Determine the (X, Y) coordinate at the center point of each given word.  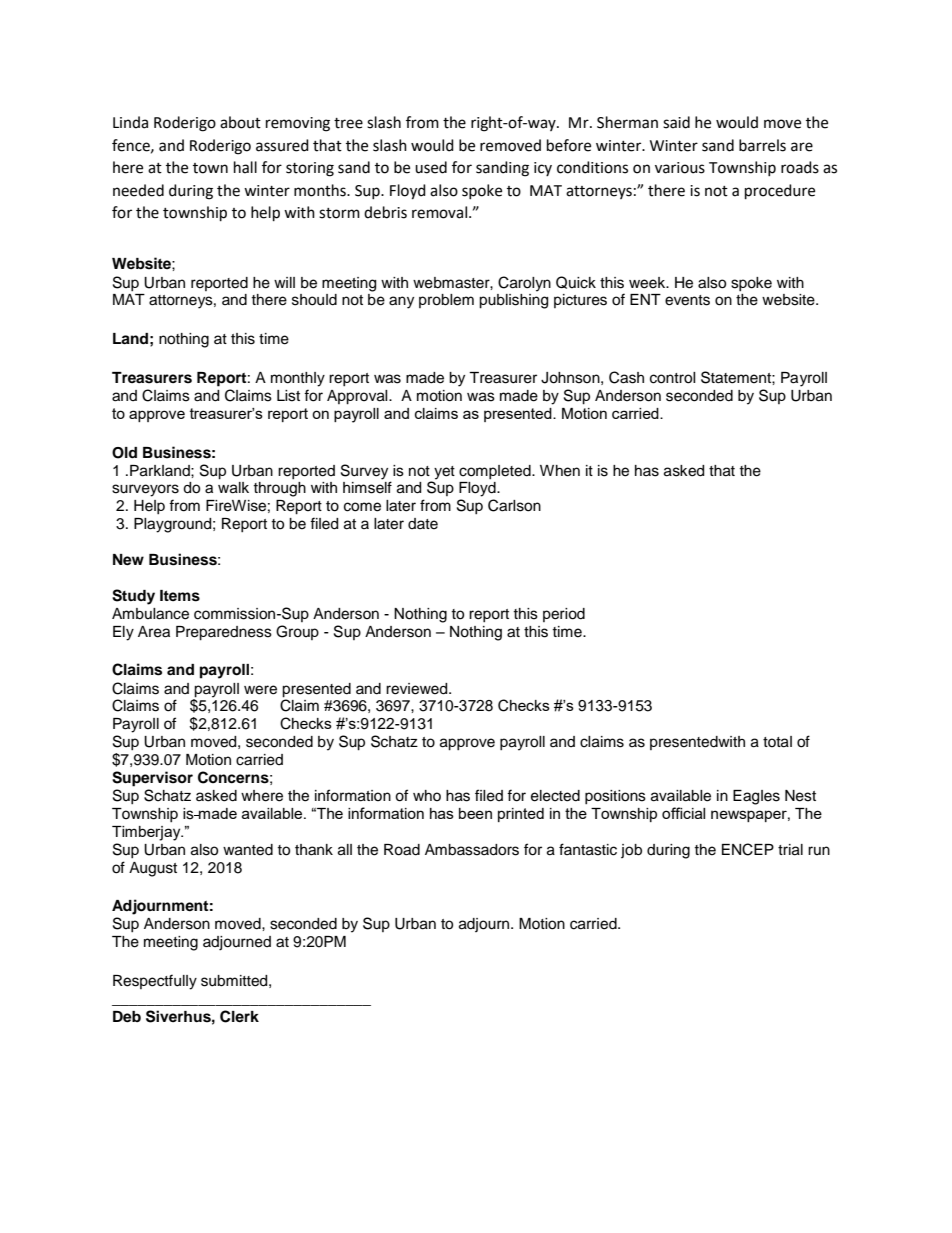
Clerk (239, 1016)
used (431, 167)
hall (245, 167)
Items (180, 596)
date (423, 524)
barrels (762, 145)
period (564, 615)
